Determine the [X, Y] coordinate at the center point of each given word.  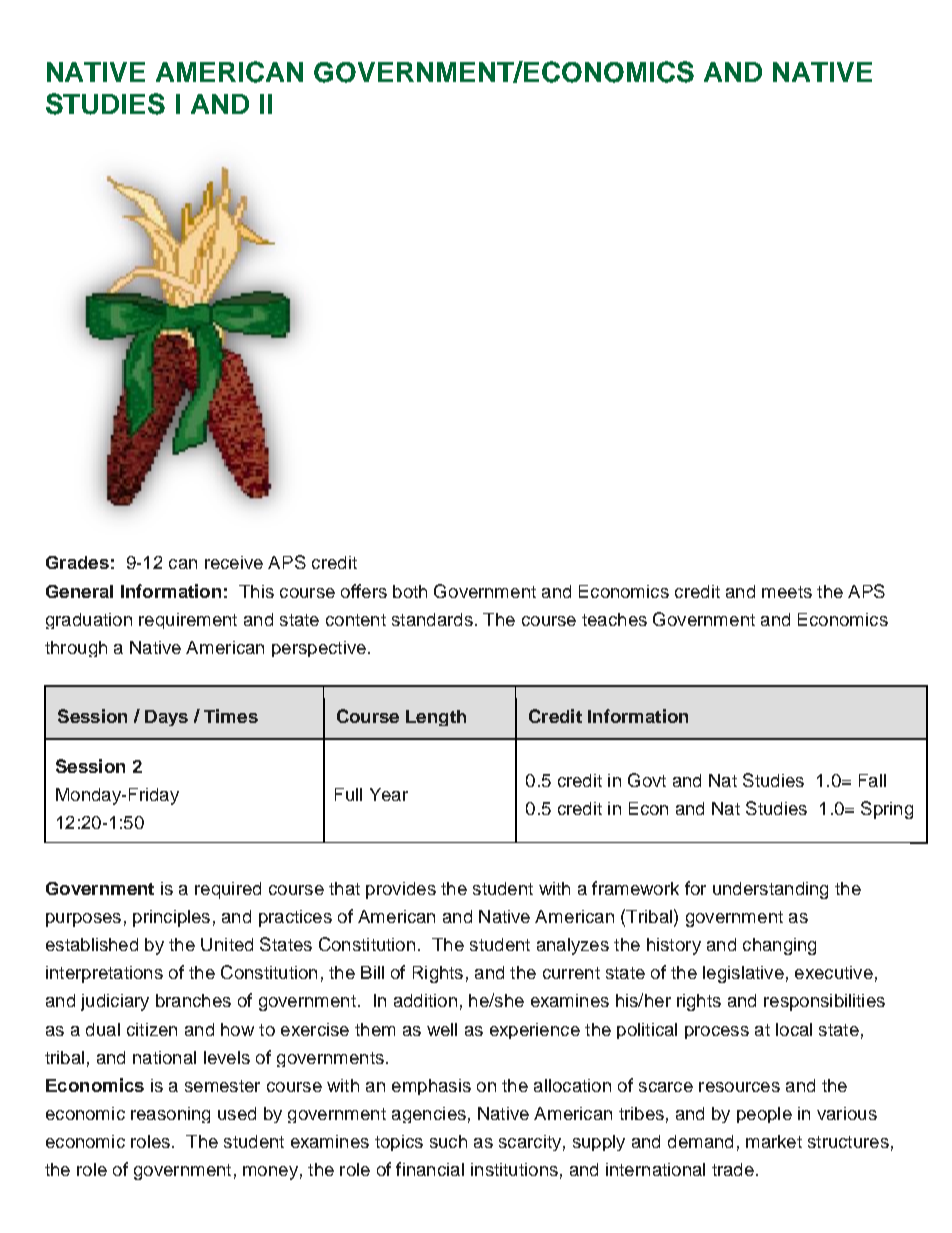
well [442, 1029]
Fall [872, 780]
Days [166, 718]
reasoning [170, 1115]
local [794, 1029]
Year [389, 794]
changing [779, 946]
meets [787, 592]
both [410, 591]
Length [436, 718]
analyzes [573, 946]
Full [348, 794]
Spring [887, 810]
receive [234, 562]
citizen [152, 1029]
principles [171, 918]
